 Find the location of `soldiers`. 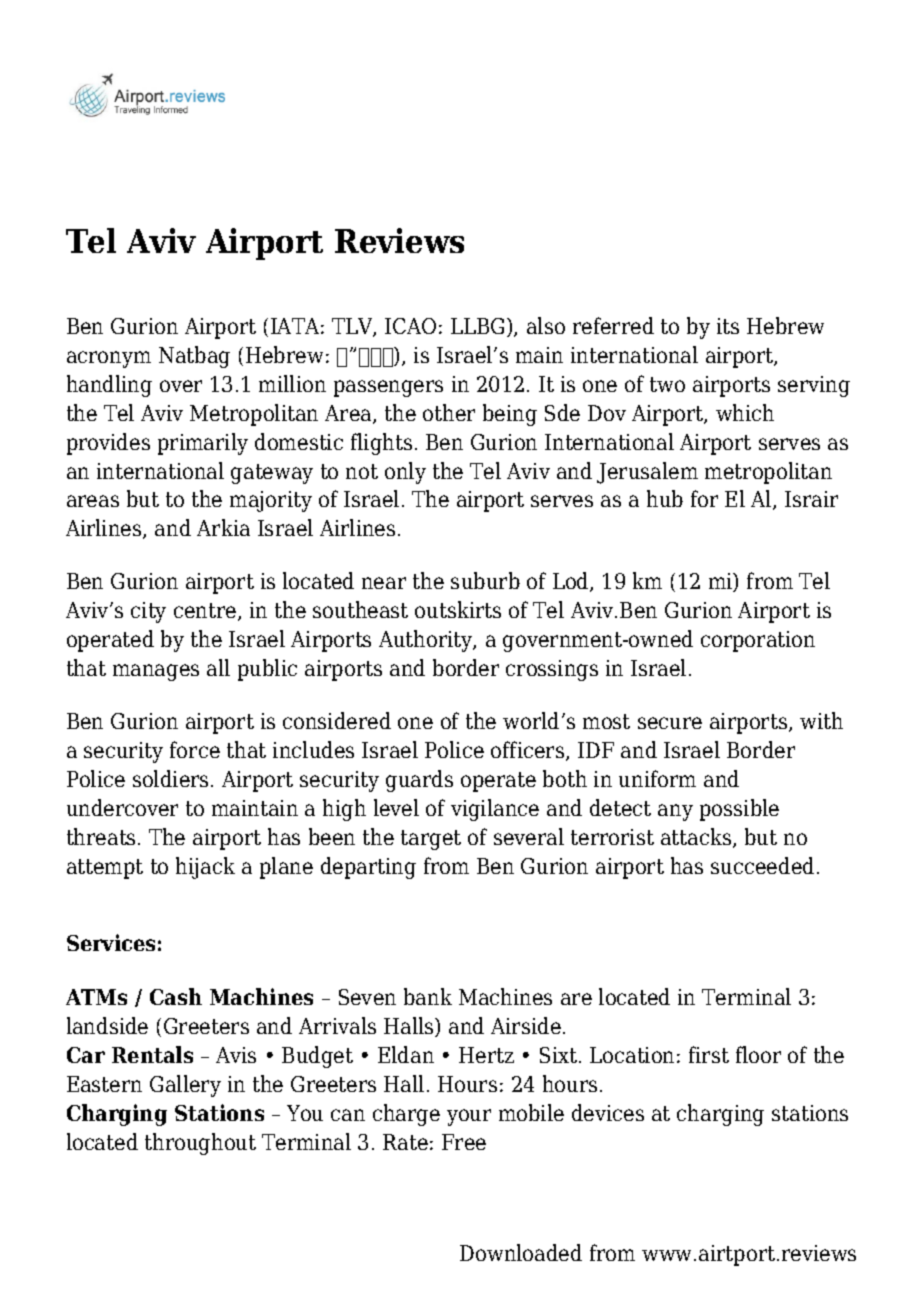

soldiers is located at coordinates (170, 778).
